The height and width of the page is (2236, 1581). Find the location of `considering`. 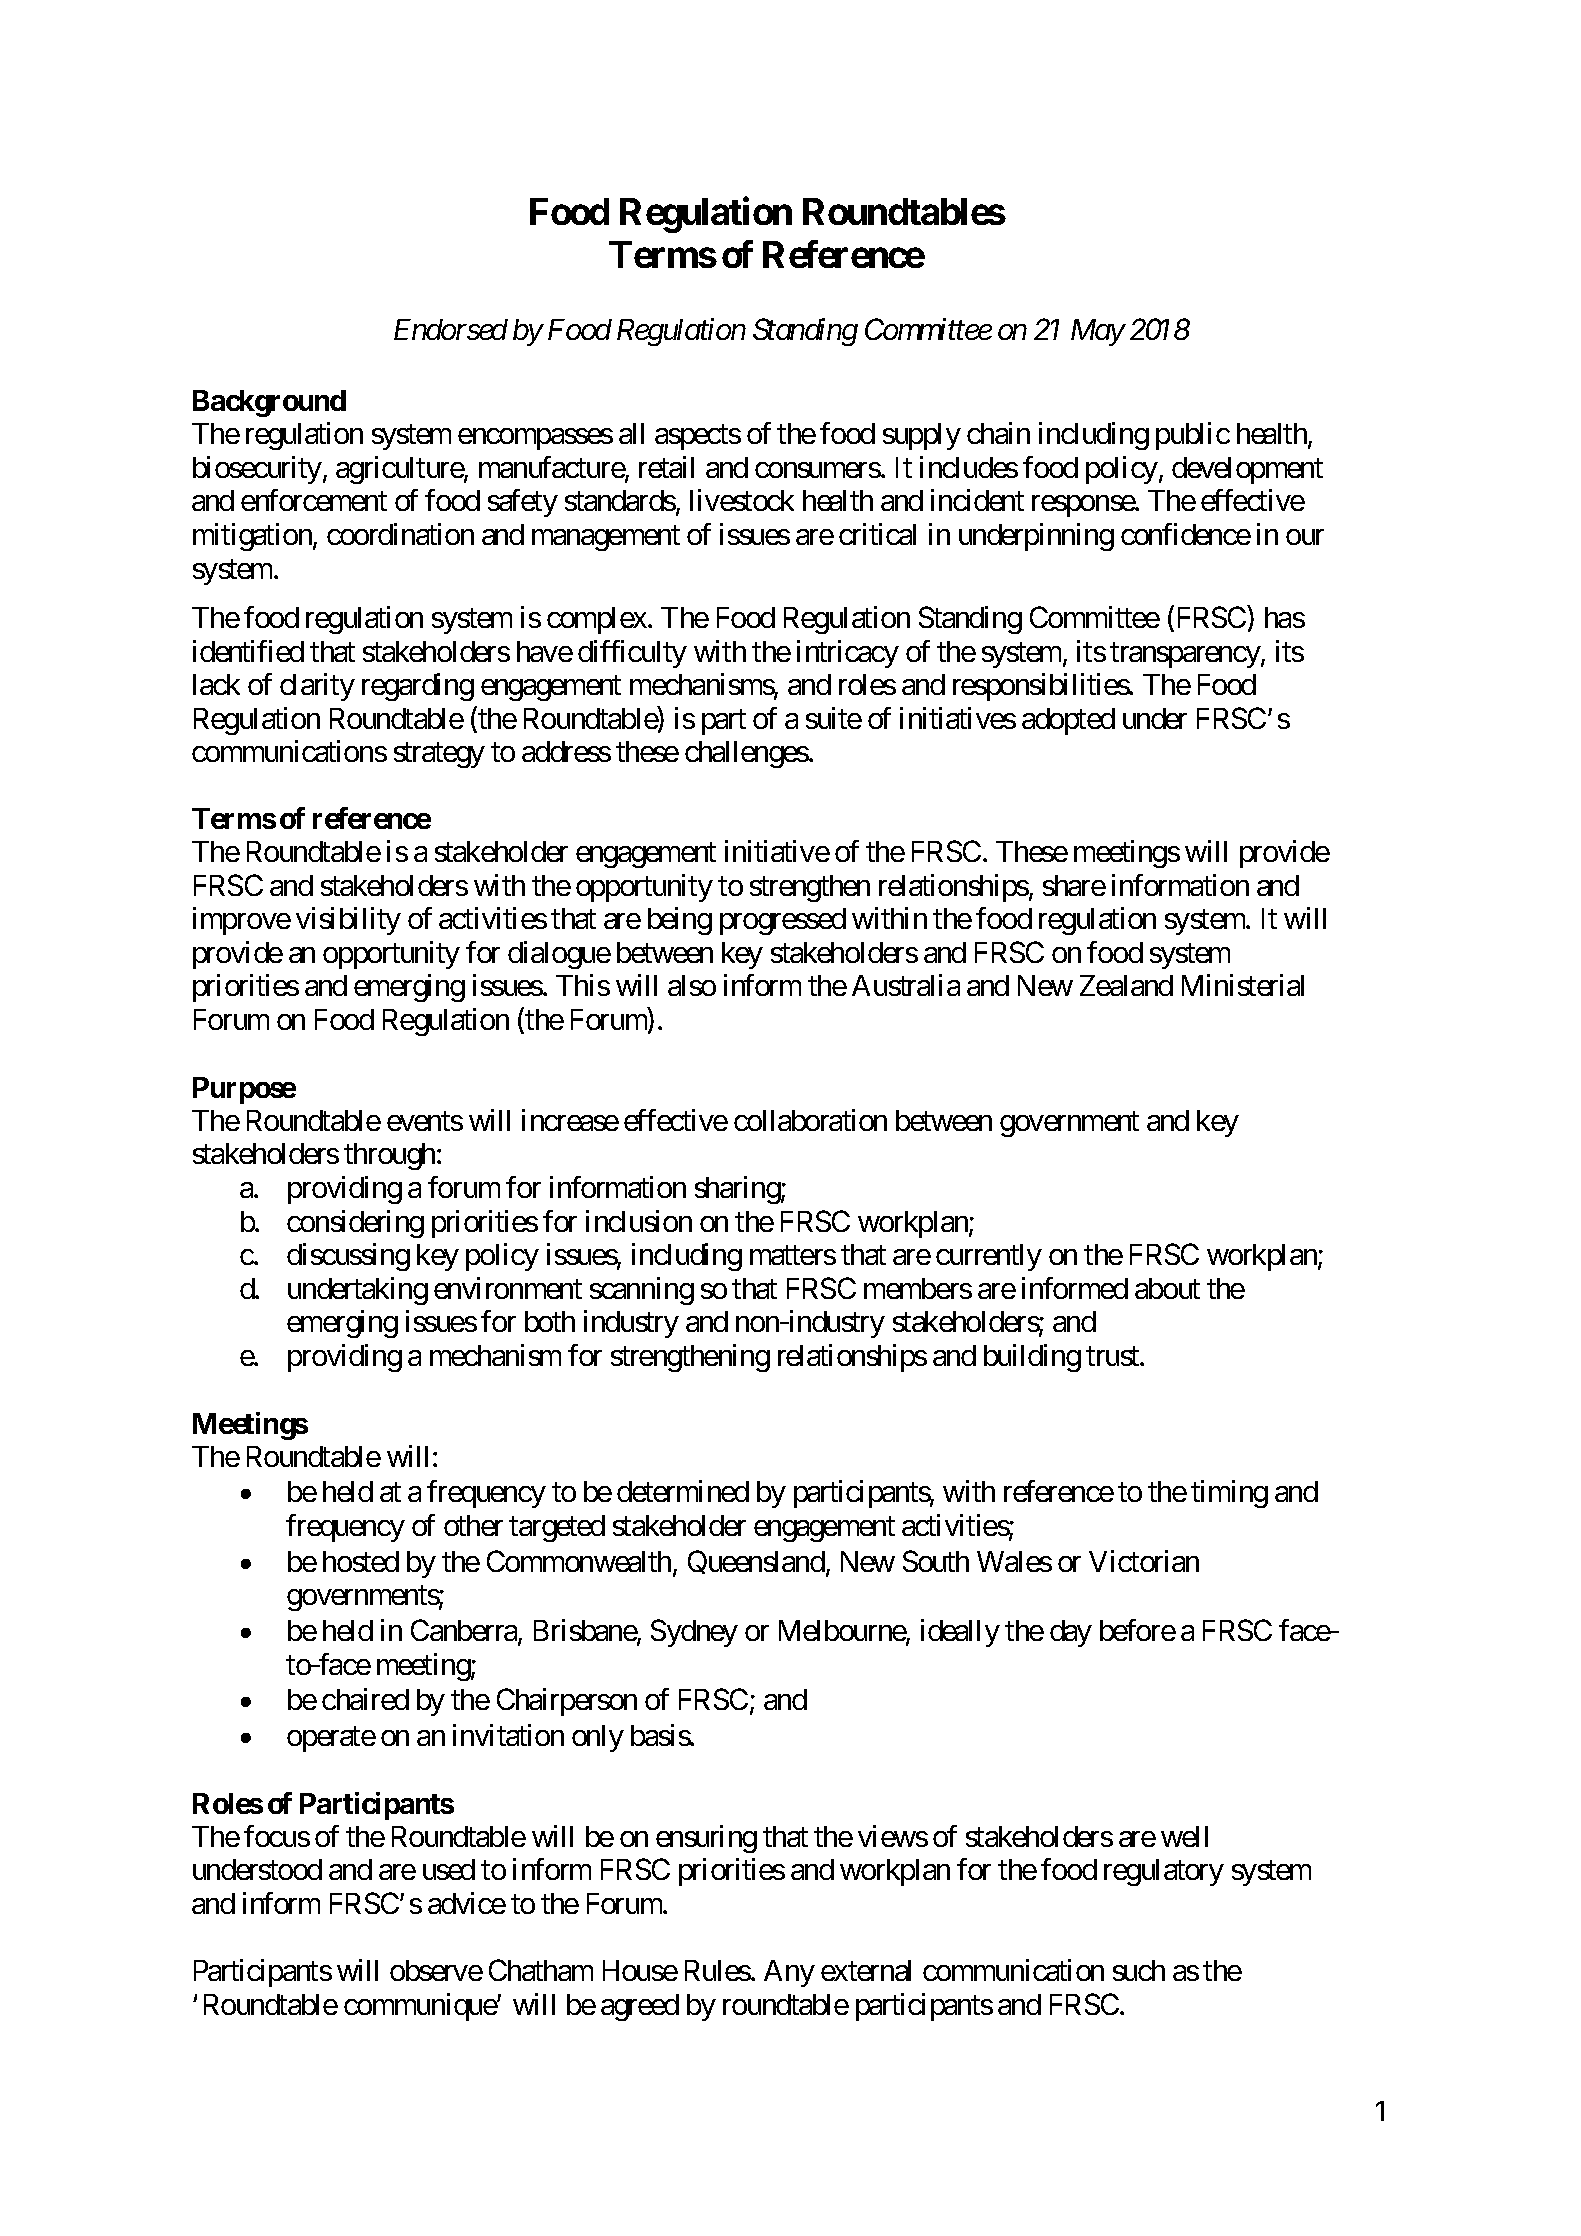

considering is located at coordinates (355, 1224).
